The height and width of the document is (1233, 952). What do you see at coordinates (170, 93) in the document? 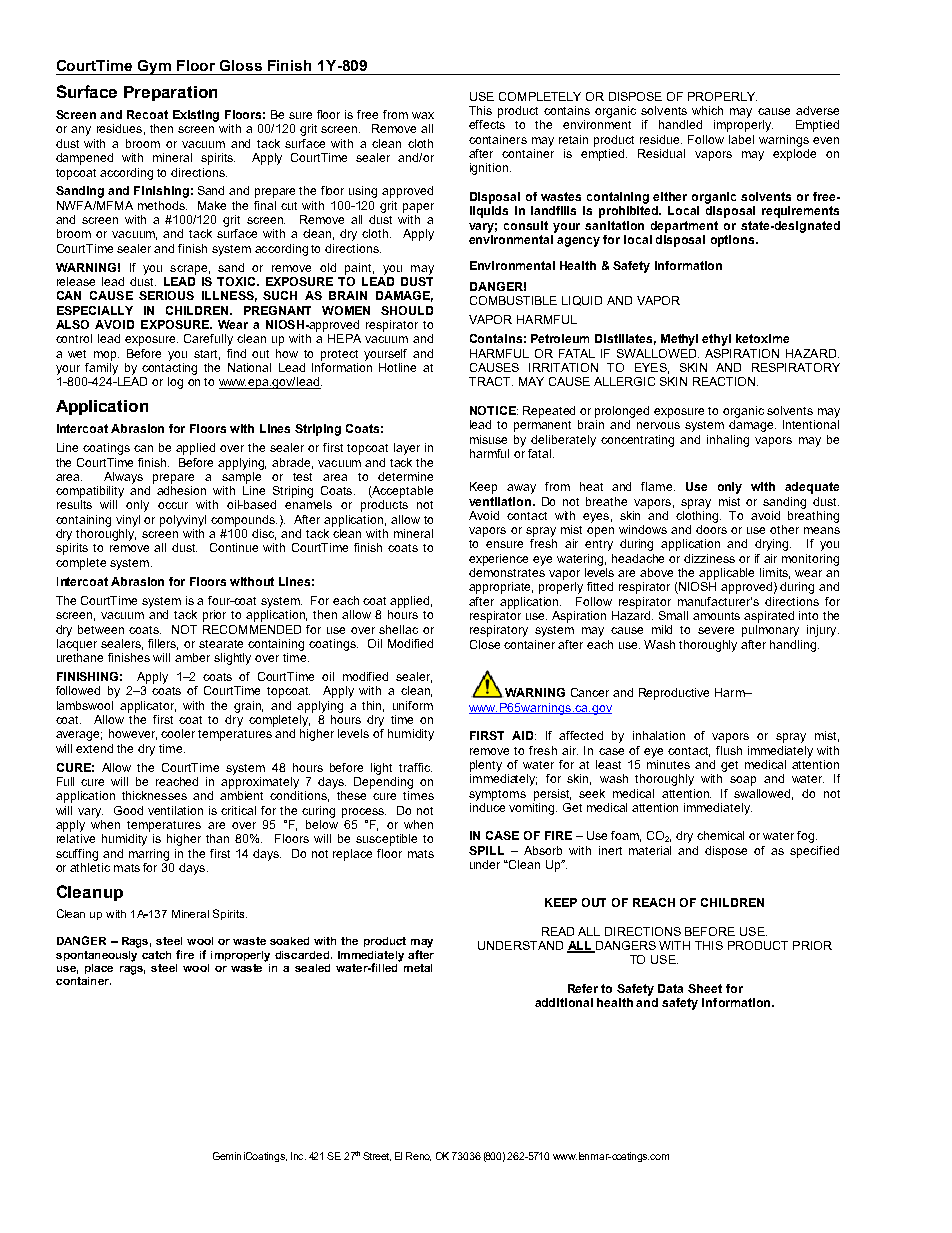
I see `Preparation` at bounding box center [170, 93].
